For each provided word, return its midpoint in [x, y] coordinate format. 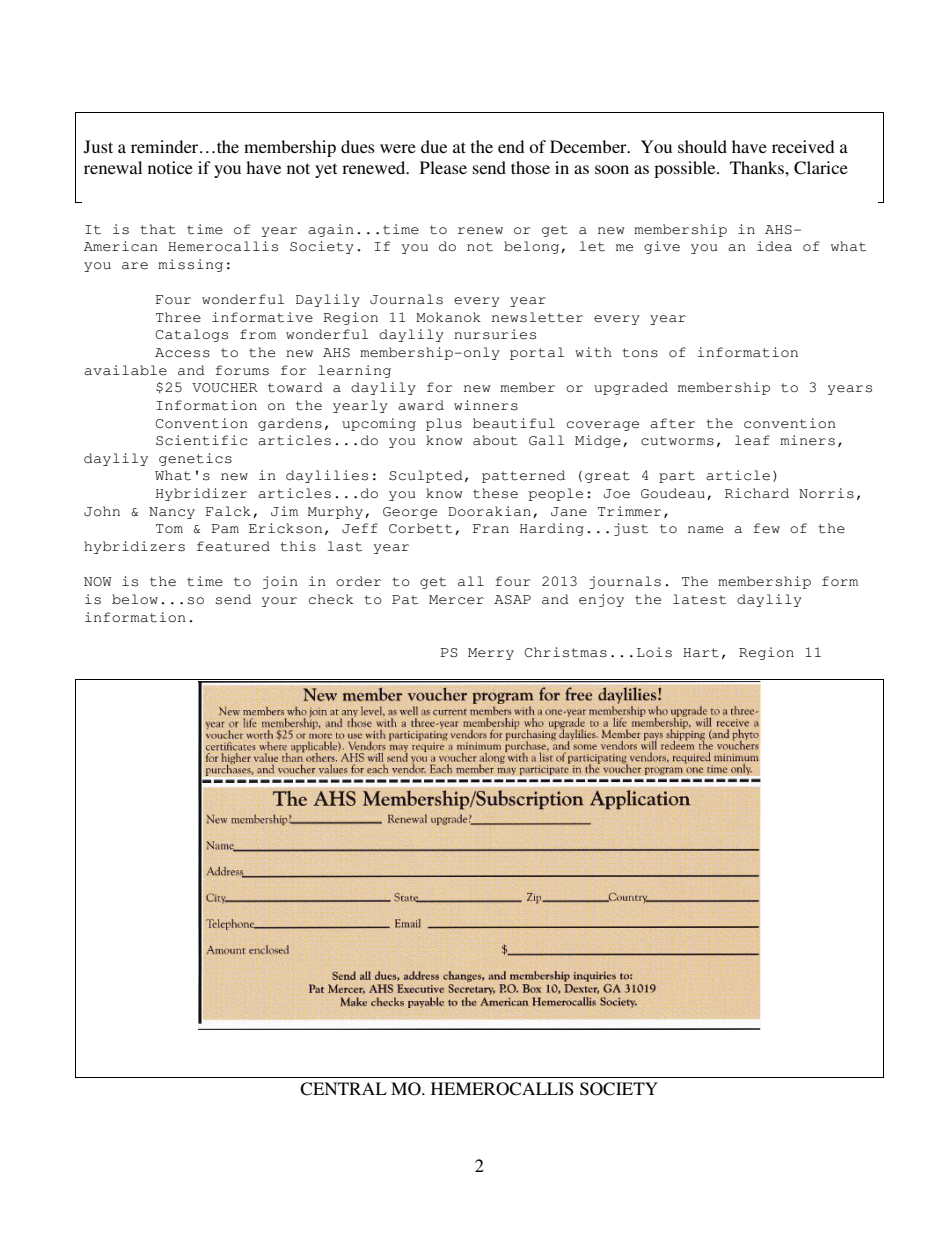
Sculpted [426, 476]
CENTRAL [343, 1089]
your [279, 602]
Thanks [758, 167]
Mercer [456, 600]
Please [443, 167]
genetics [195, 459]
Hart [701, 653]
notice [170, 167]
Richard [757, 493]
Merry [491, 654]
